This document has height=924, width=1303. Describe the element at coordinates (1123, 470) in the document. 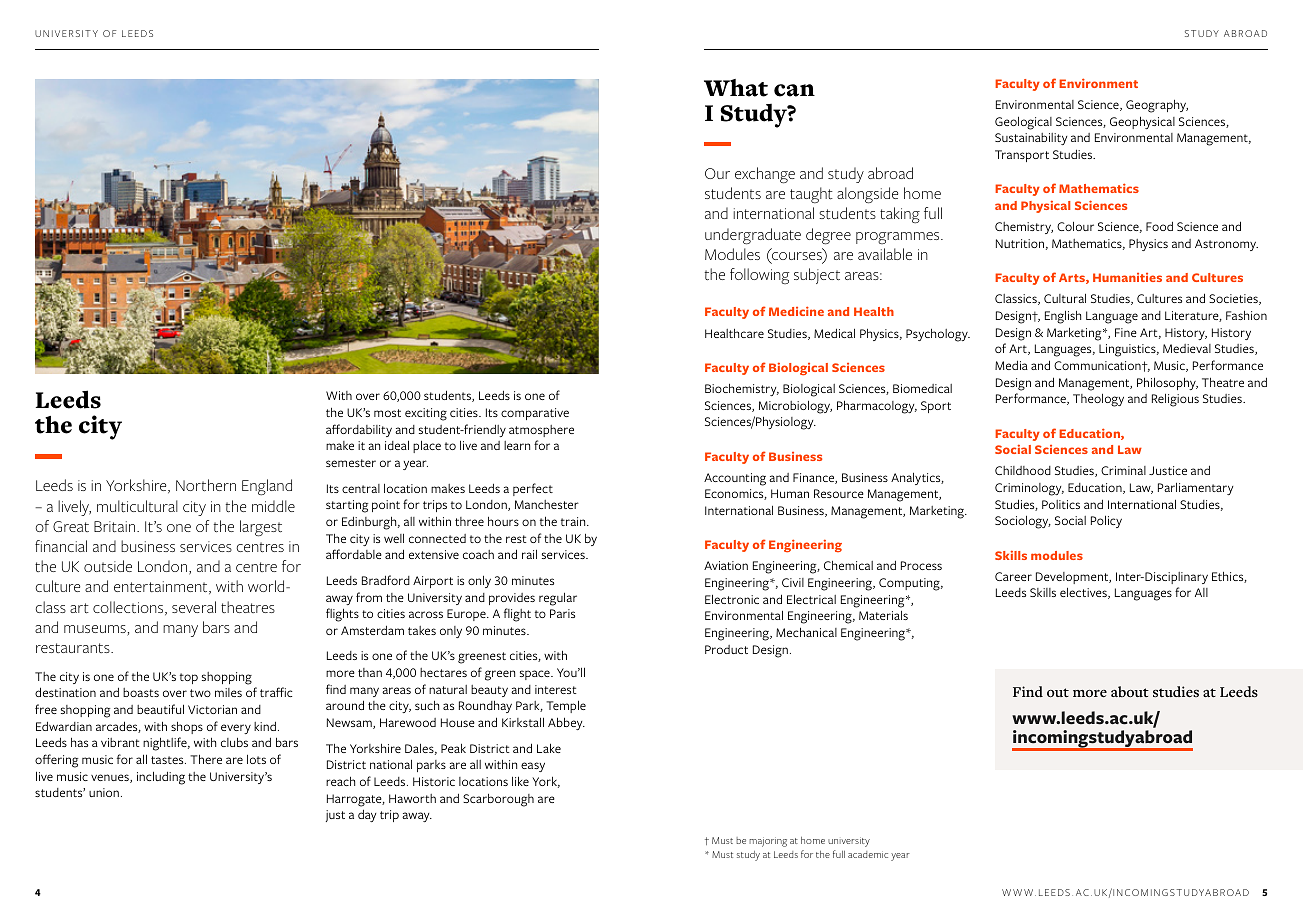

I see `Criminal` at that location.
